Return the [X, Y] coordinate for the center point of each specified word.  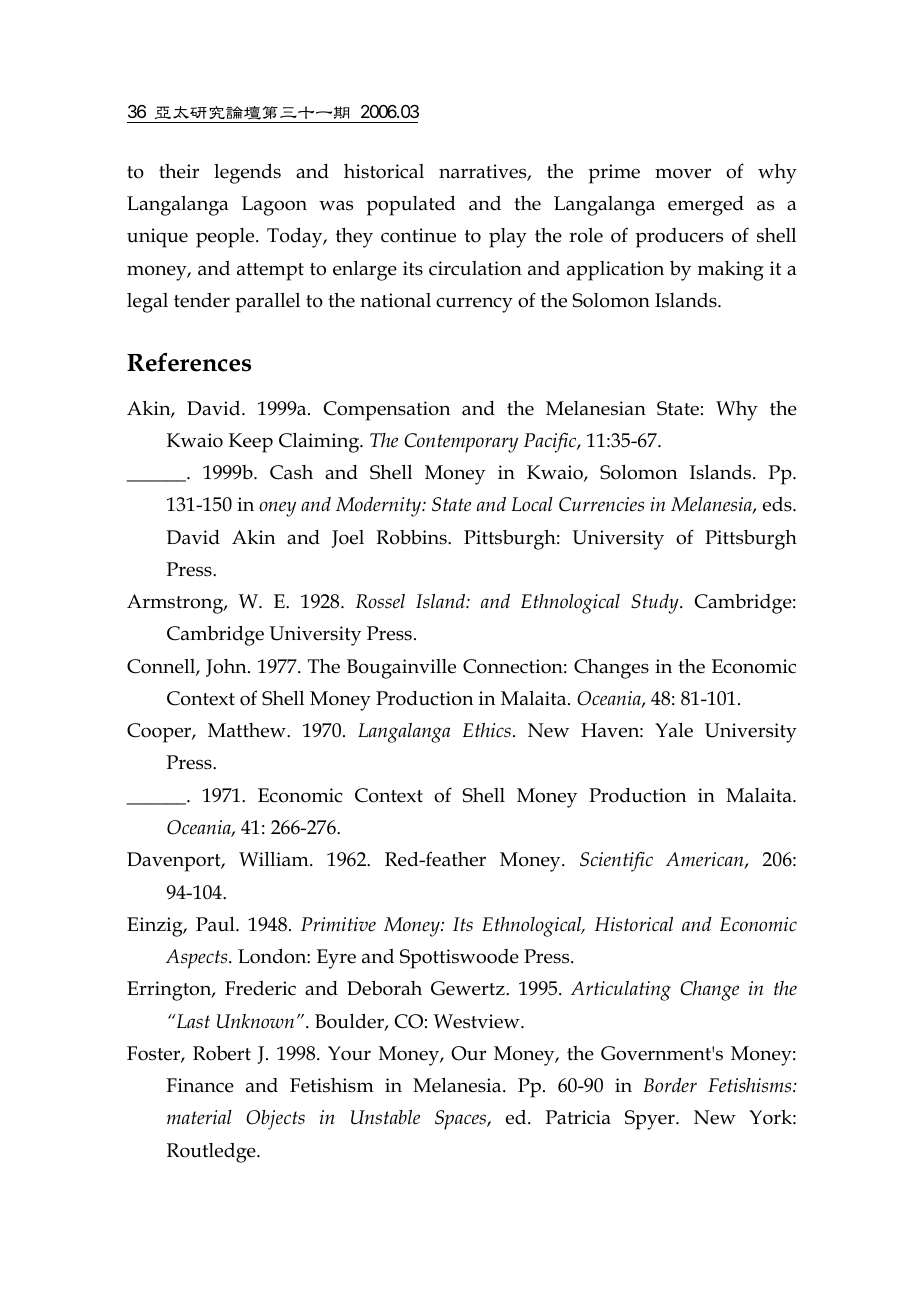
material [199, 1117]
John [227, 668]
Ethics [487, 730]
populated [411, 205]
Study [656, 604]
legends [247, 173]
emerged [706, 206]
